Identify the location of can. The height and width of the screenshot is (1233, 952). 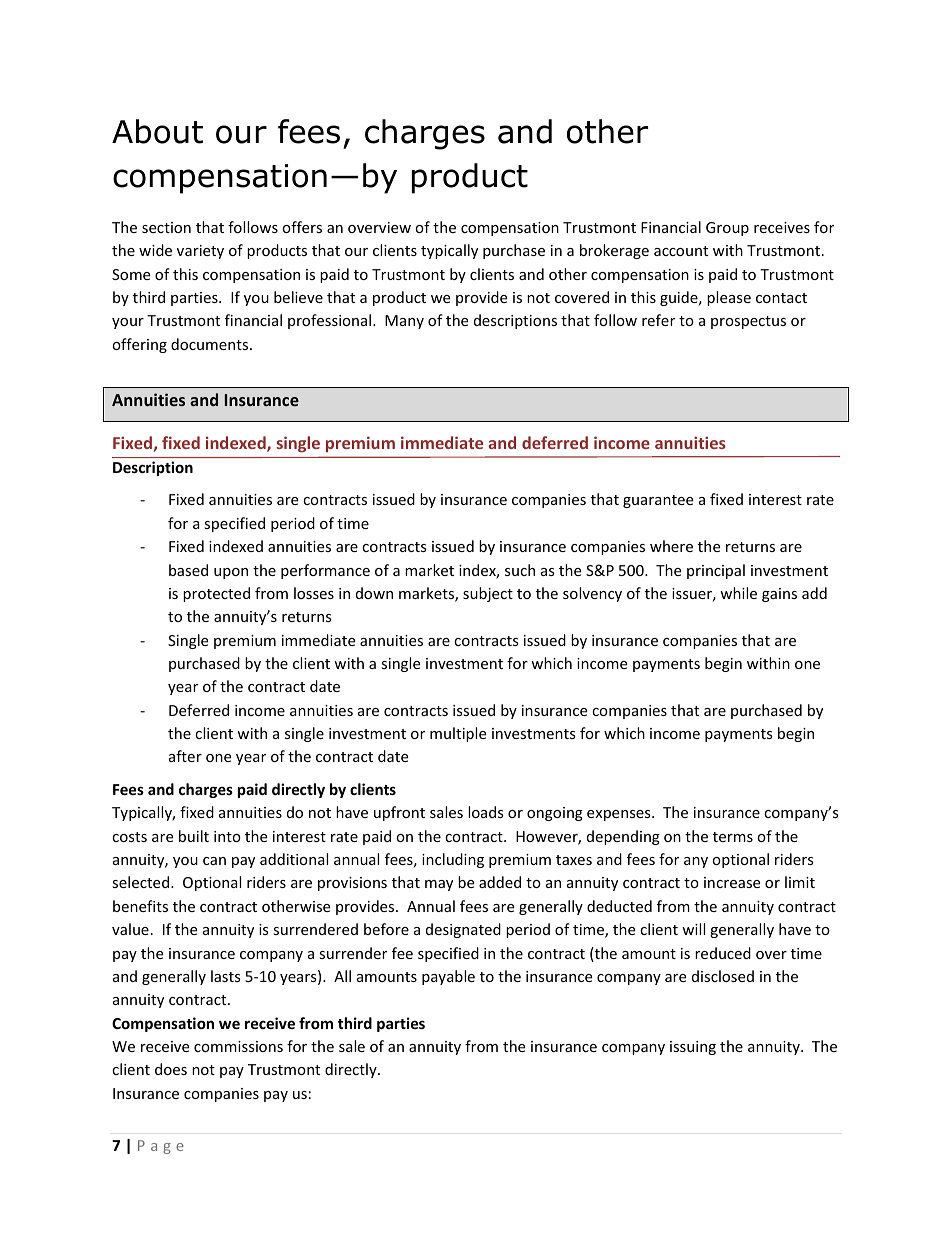
(214, 861).
